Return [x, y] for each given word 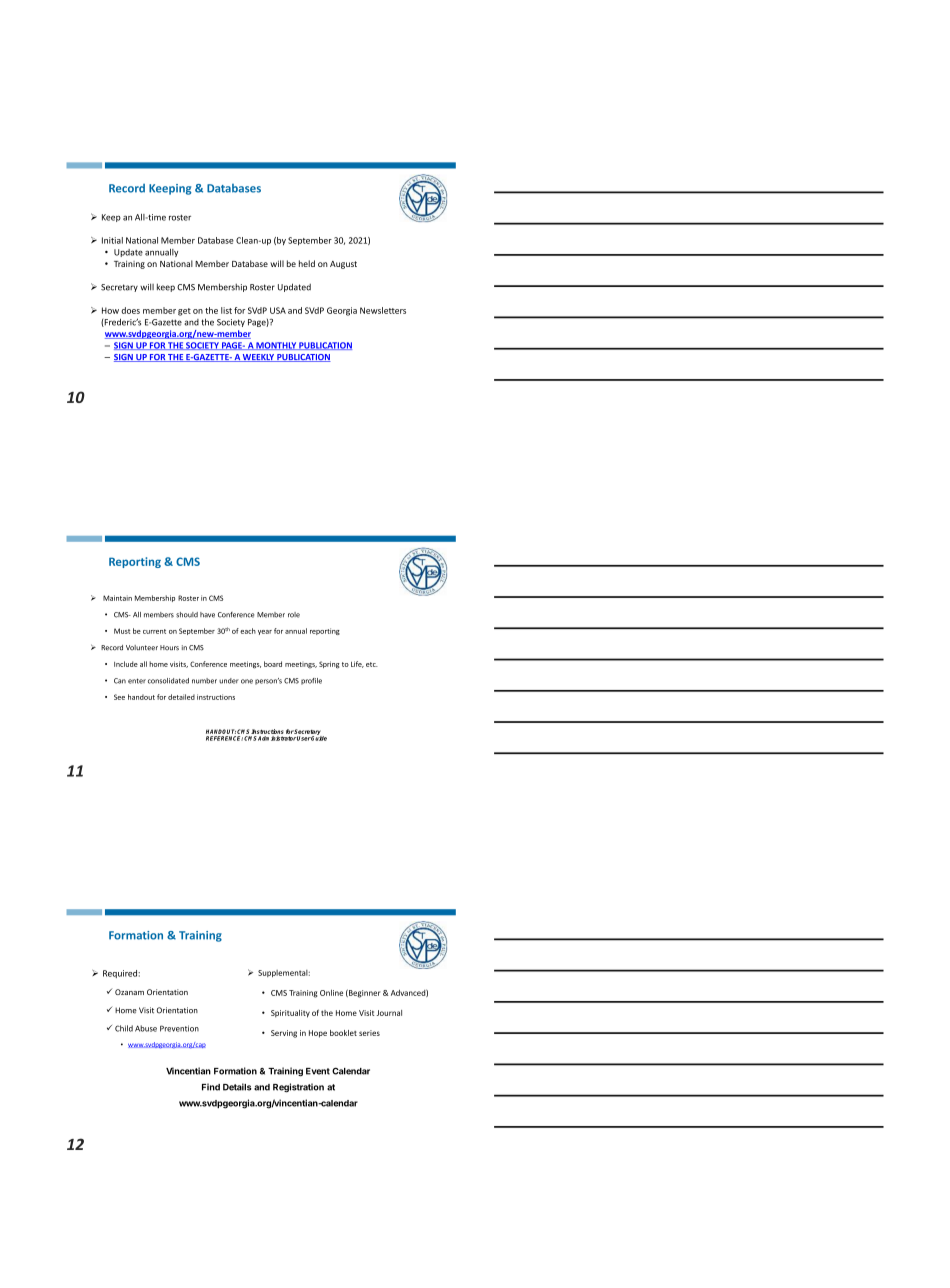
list [226, 310]
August [343, 265]
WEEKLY [258, 358]
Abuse [146, 1028]
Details [237, 1087]
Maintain [117, 598]
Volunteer [142, 648]
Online [331, 993]
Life [357, 664]
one [247, 681]
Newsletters [383, 310]
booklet [343, 1033]
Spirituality [290, 1014]
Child [124, 1028]
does [130, 310]
